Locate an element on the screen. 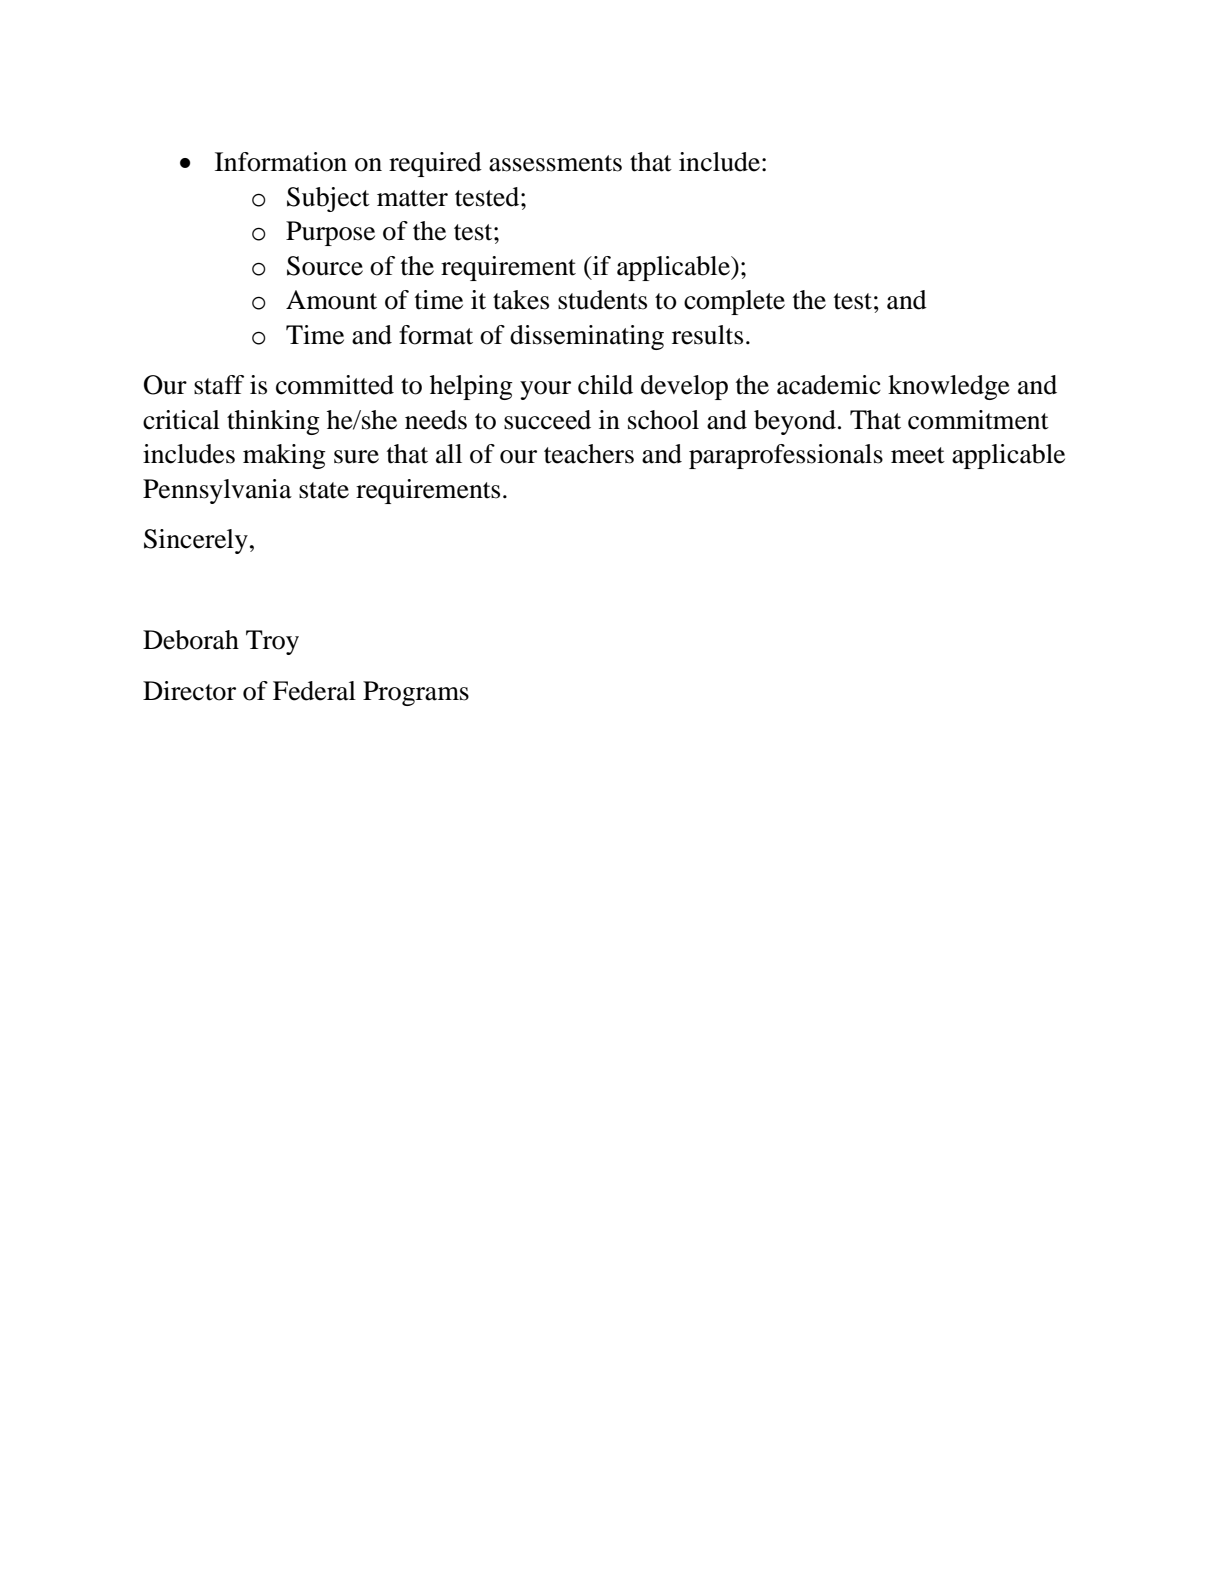 The image size is (1216, 1574). results is located at coordinates (707, 335).
